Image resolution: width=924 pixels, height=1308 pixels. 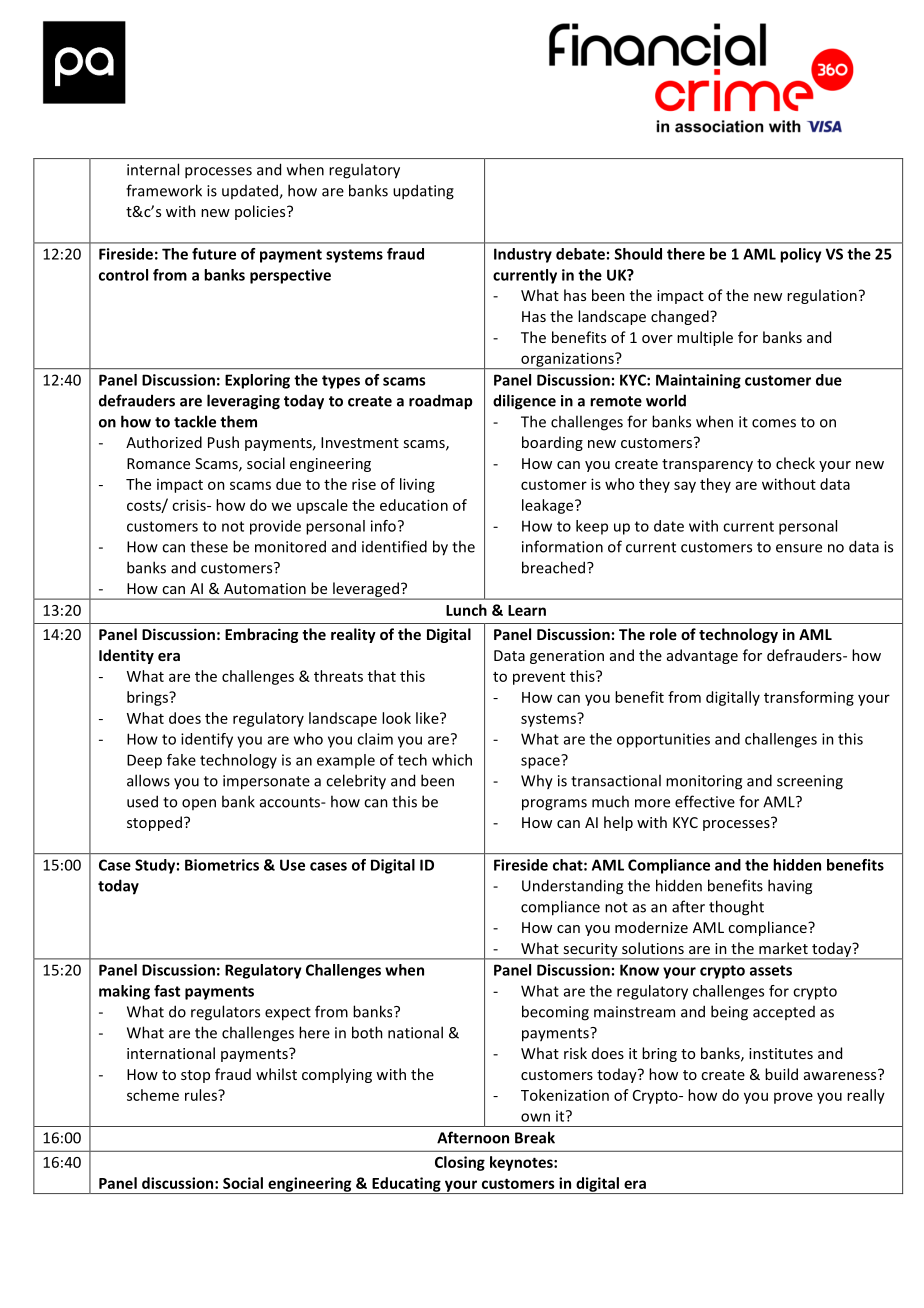 I want to click on Push, so click(x=223, y=442).
